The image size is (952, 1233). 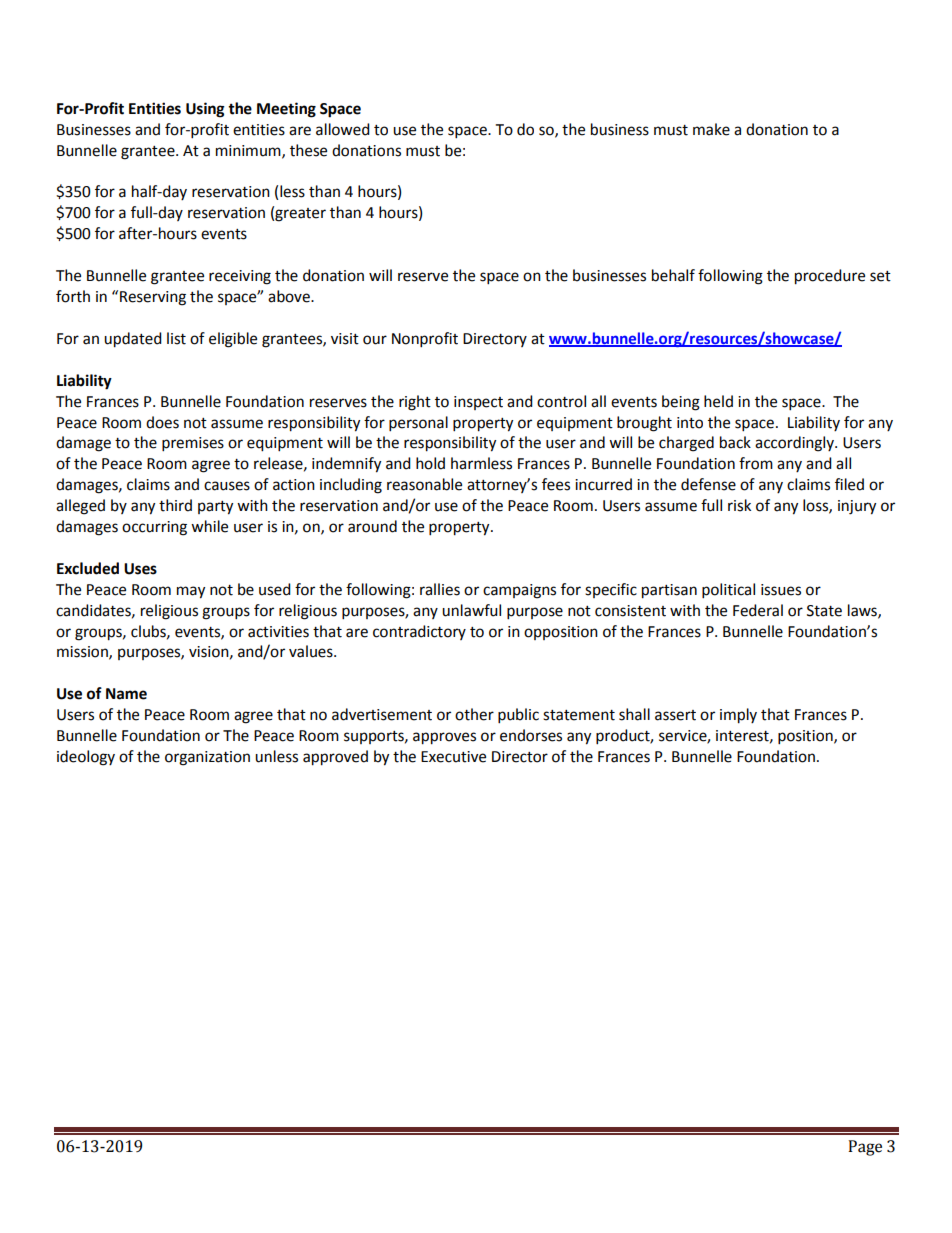 What do you see at coordinates (205, 110) in the screenshot?
I see `Using` at bounding box center [205, 110].
